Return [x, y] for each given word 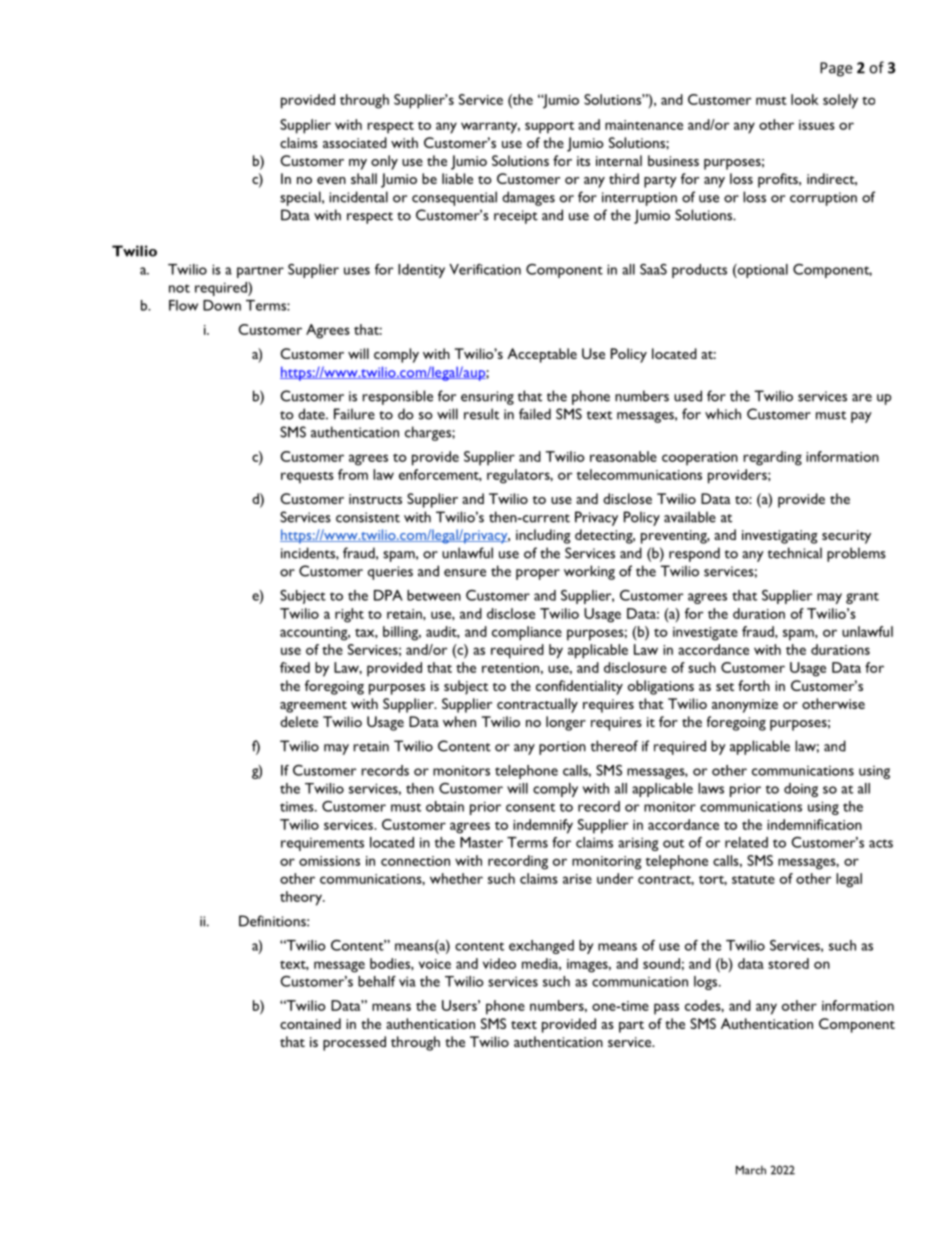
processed [354, 1043]
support [549, 127]
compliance [527, 633]
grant [862, 598]
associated [355, 142]
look [805, 99]
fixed [295, 667]
